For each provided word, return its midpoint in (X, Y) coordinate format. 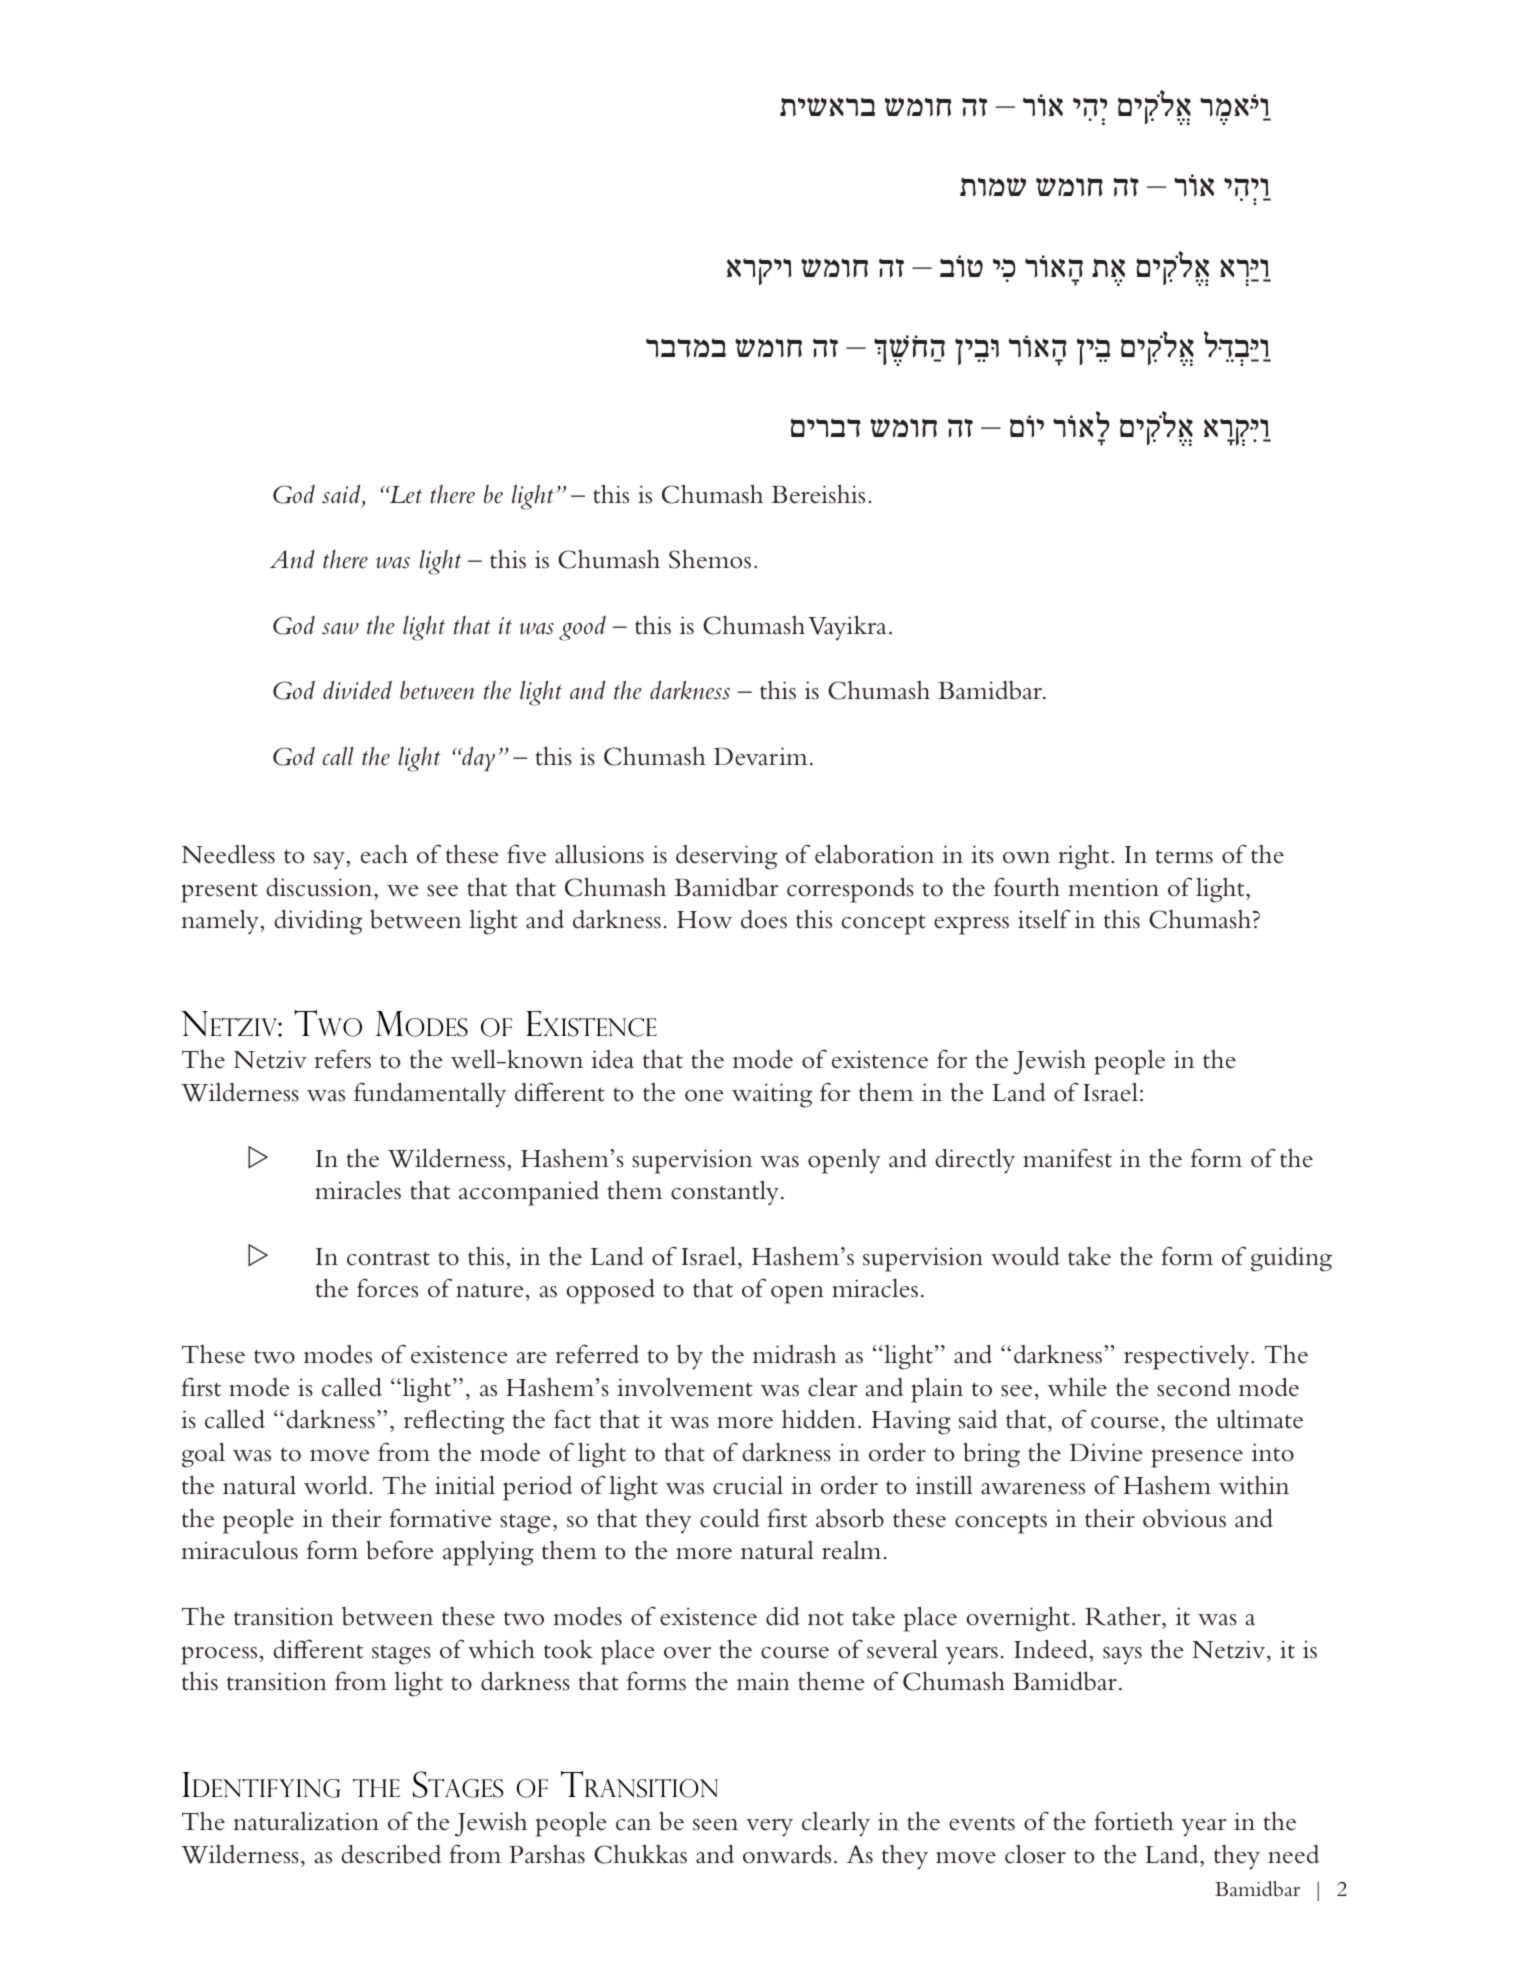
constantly (725, 1193)
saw (340, 629)
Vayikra (847, 628)
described (391, 1854)
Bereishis (818, 494)
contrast (388, 1258)
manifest (1067, 1158)
